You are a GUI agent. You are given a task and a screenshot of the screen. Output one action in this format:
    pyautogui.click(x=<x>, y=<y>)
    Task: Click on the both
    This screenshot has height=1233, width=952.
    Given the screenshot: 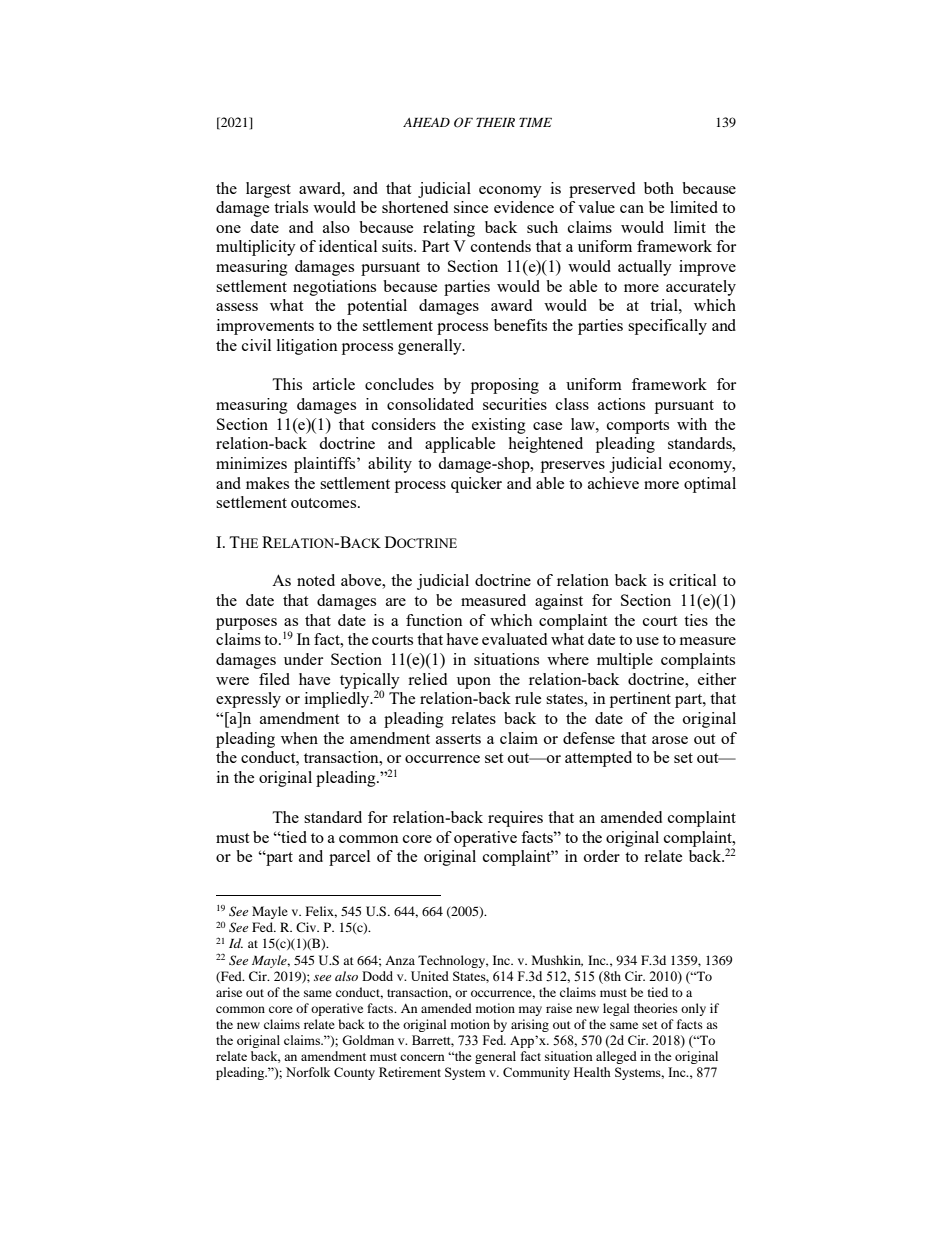 What is the action you would take?
    pyautogui.click(x=659, y=188)
